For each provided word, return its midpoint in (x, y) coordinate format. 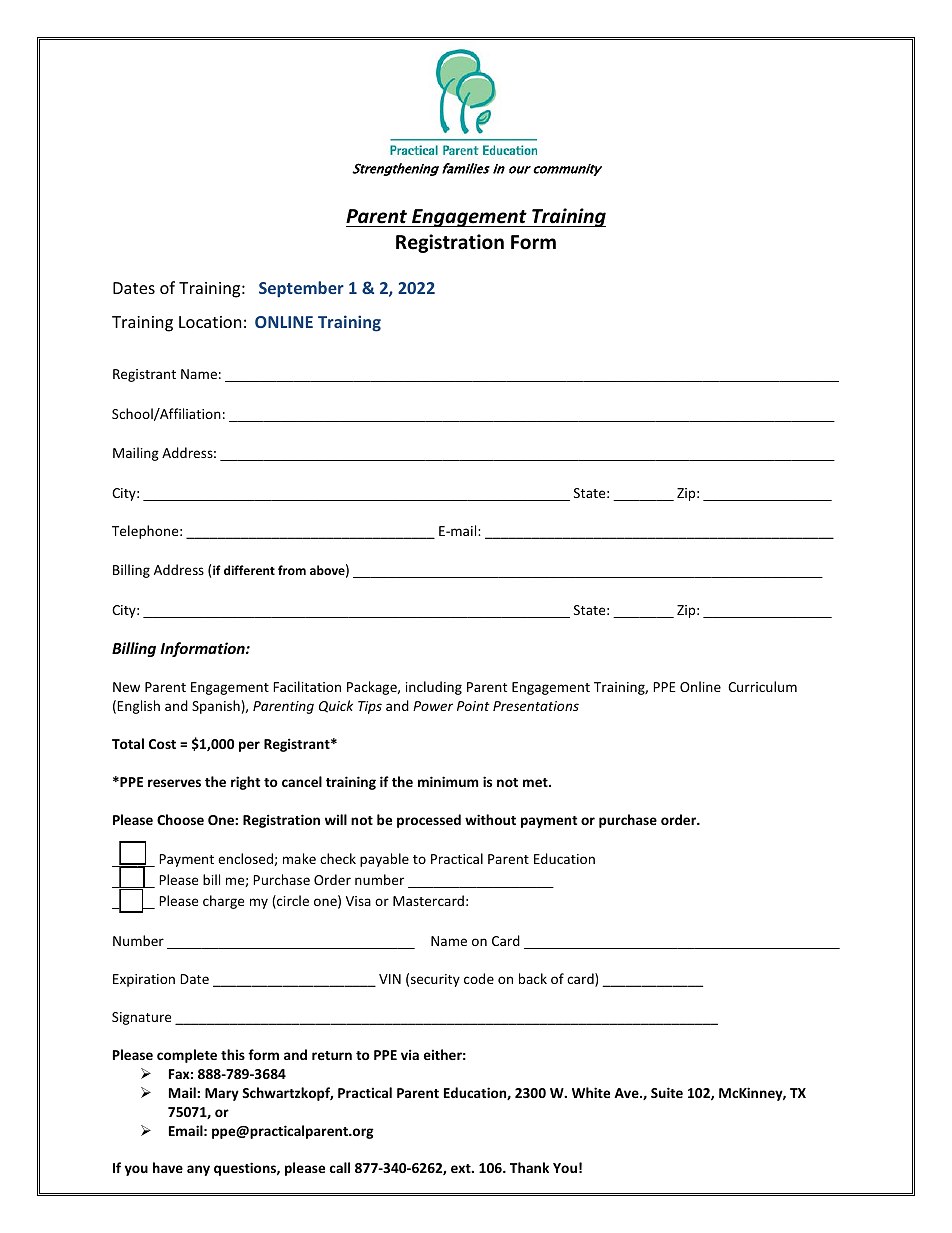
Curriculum (762, 686)
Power (433, 706)
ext (462, 1168)
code (479, 978)
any (198, 1170)
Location (210, 322)
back (533, 978)
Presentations (536, 706)
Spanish (216, 707)
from (292, 570)
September (301, 289)
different (249, 570)
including (434, 688)
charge (223, 902)
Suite (667, 1092)
